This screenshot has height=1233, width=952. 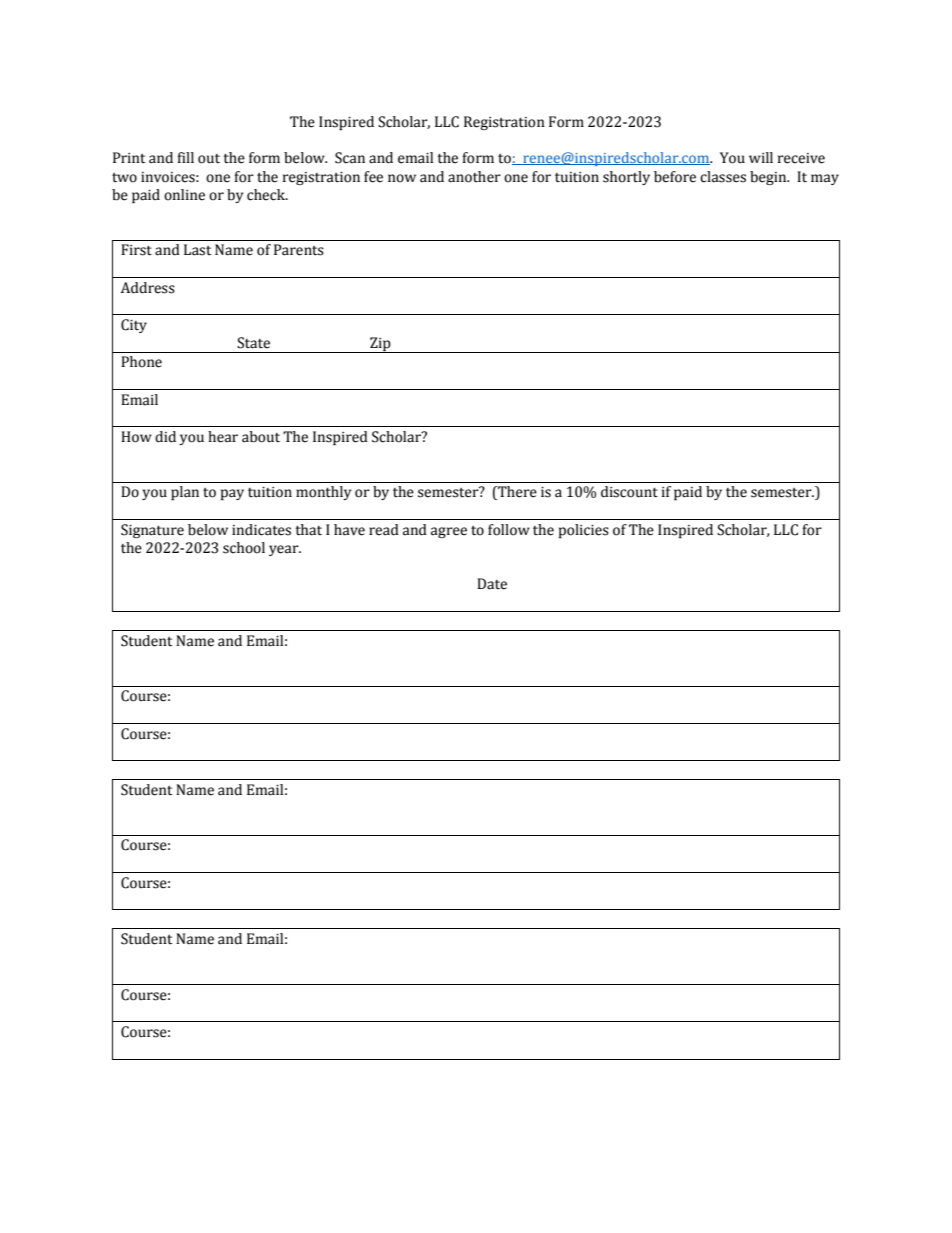 What do you see at coordinates (244, 548) in the screenshot?
I see `school` at bounding box center [244, 548].
